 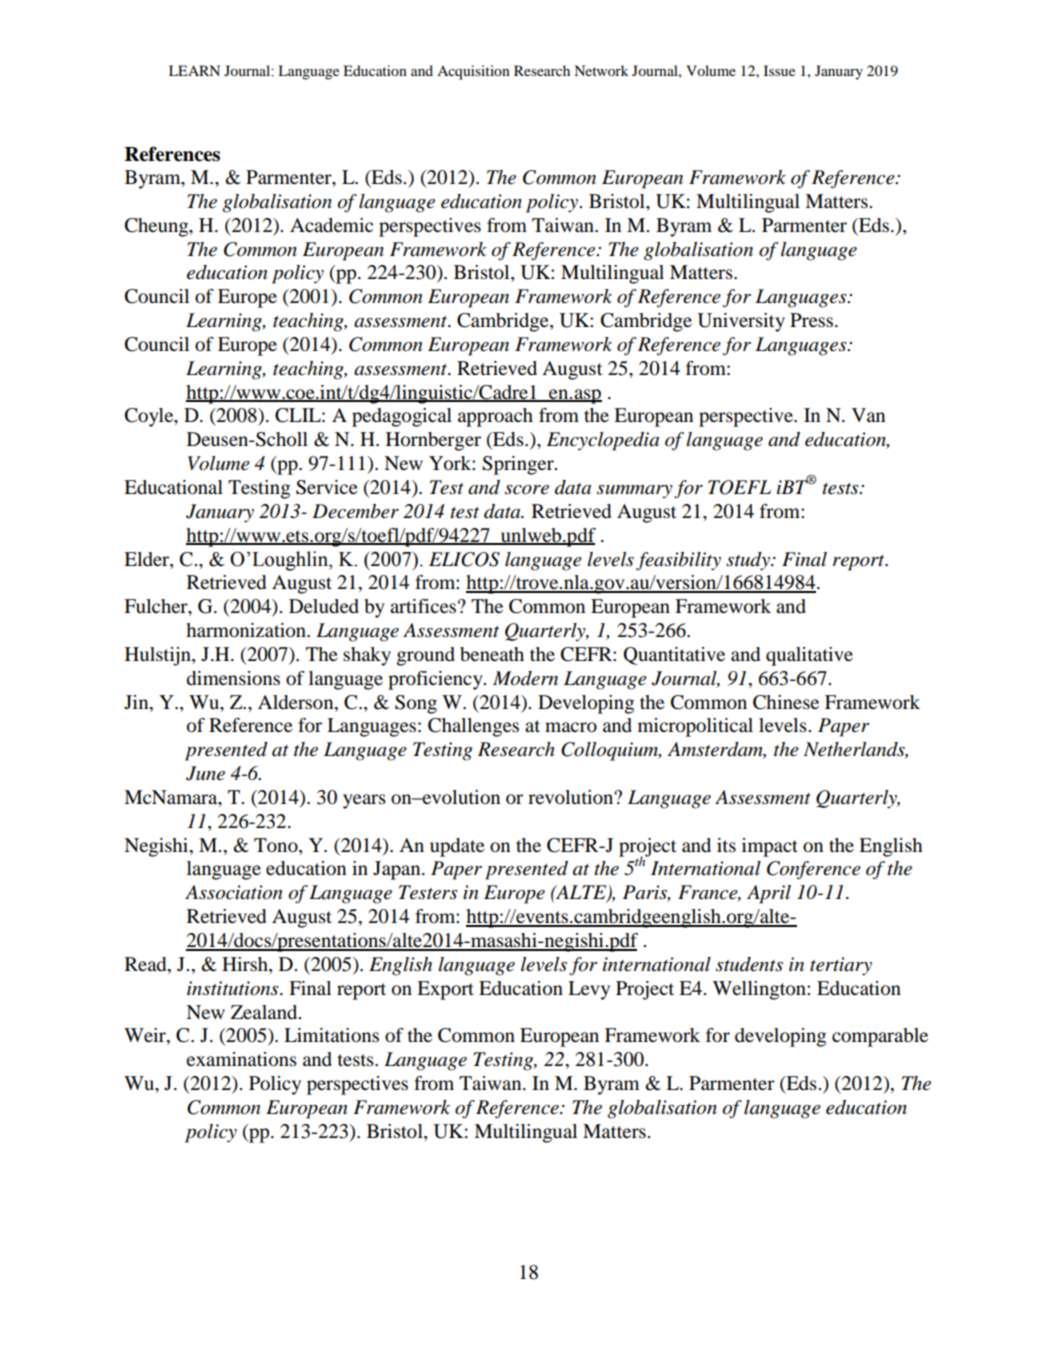 I want to click on Zealand, so click(x=265, y=1012).
